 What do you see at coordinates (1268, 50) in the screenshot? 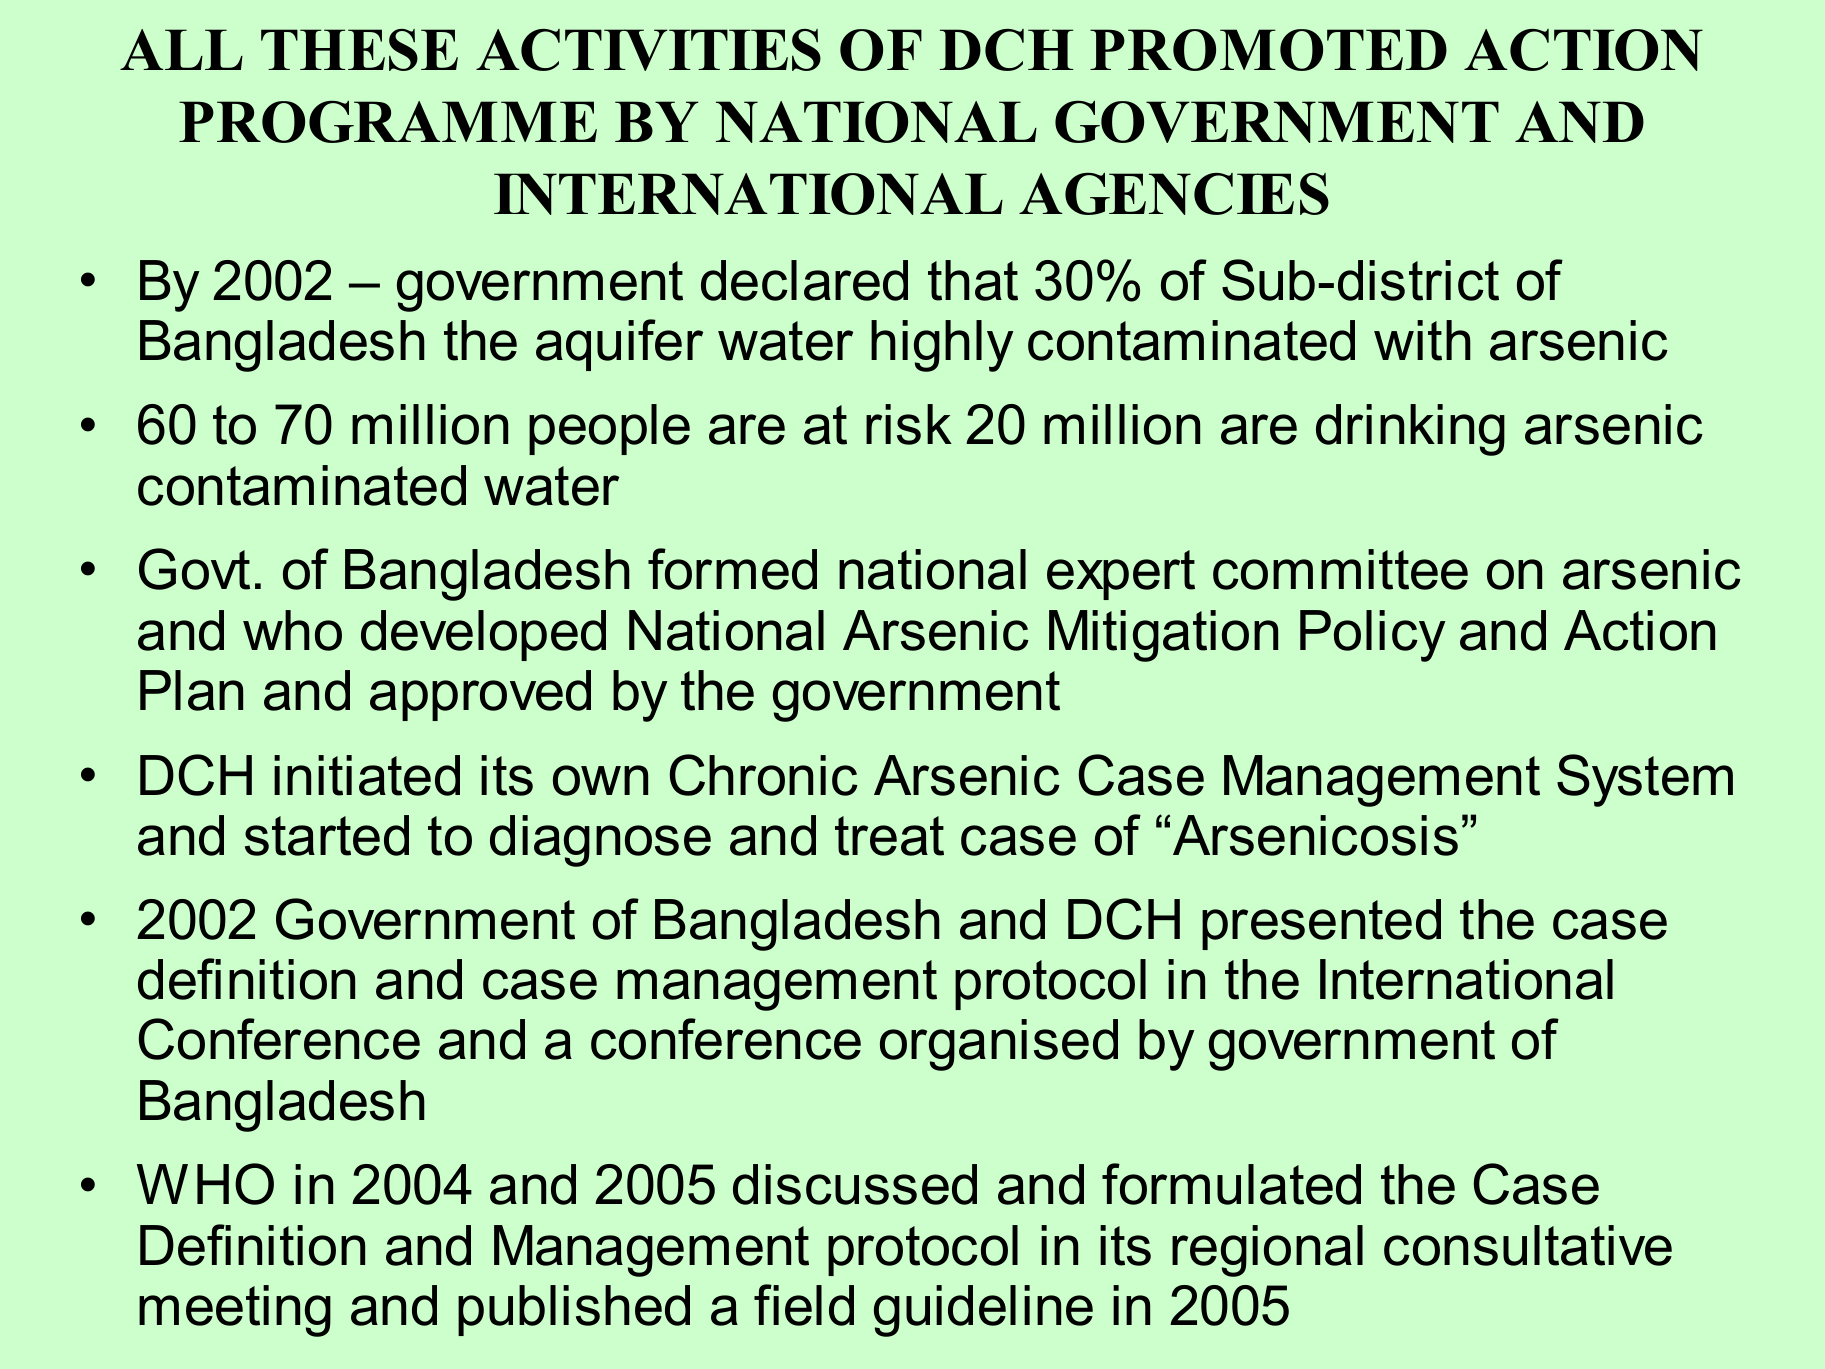
I see `PROMOTED` at bounding box center [1268, 50].
